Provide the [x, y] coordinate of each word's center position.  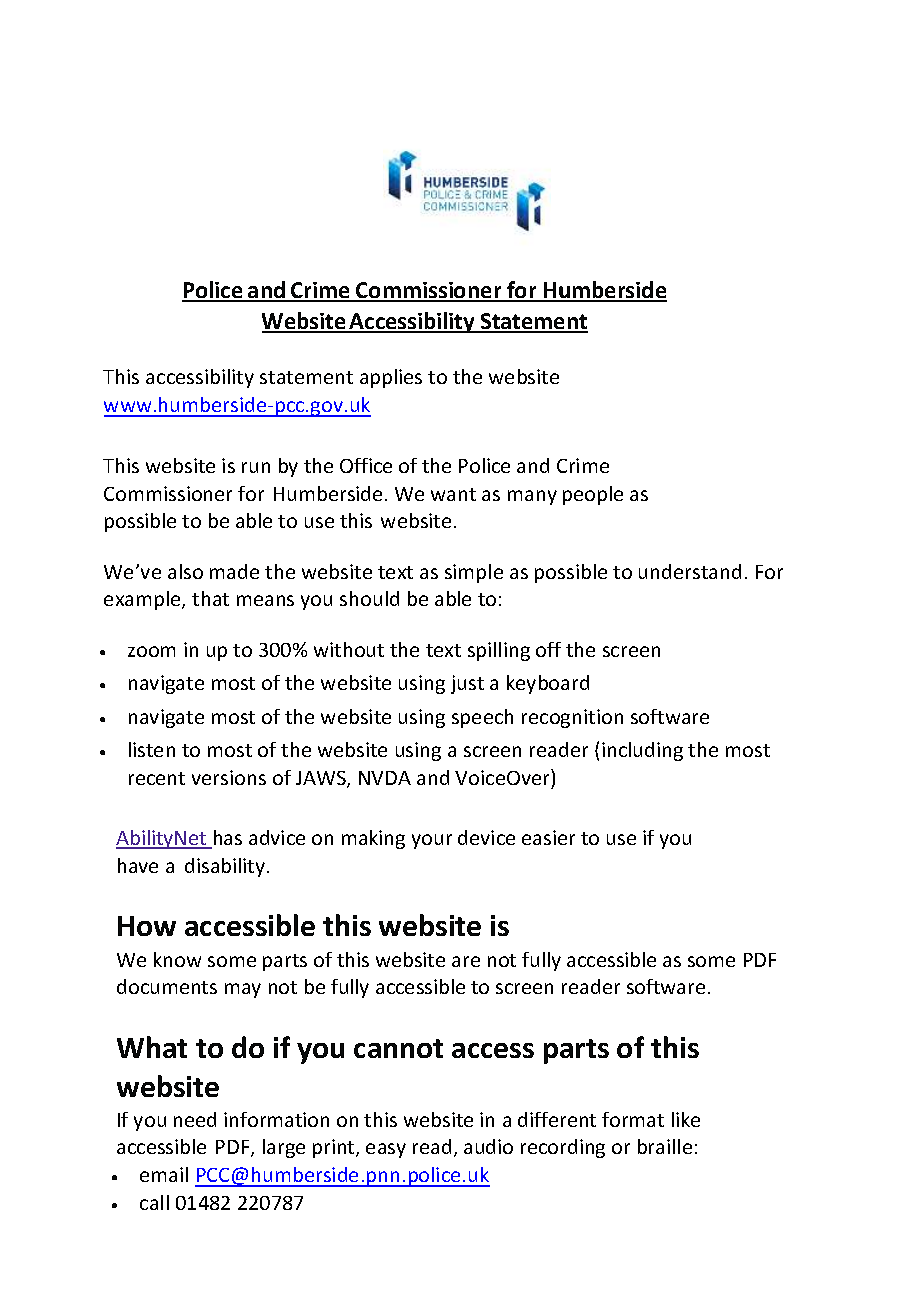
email [164, 1174]
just [467, 684]
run [256, 467]
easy [386, 1150]
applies [391, 378]
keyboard [548, 684]
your [432, 841]
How [147, 926]
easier [548, 837]
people [593, 495]
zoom [151, 651]
